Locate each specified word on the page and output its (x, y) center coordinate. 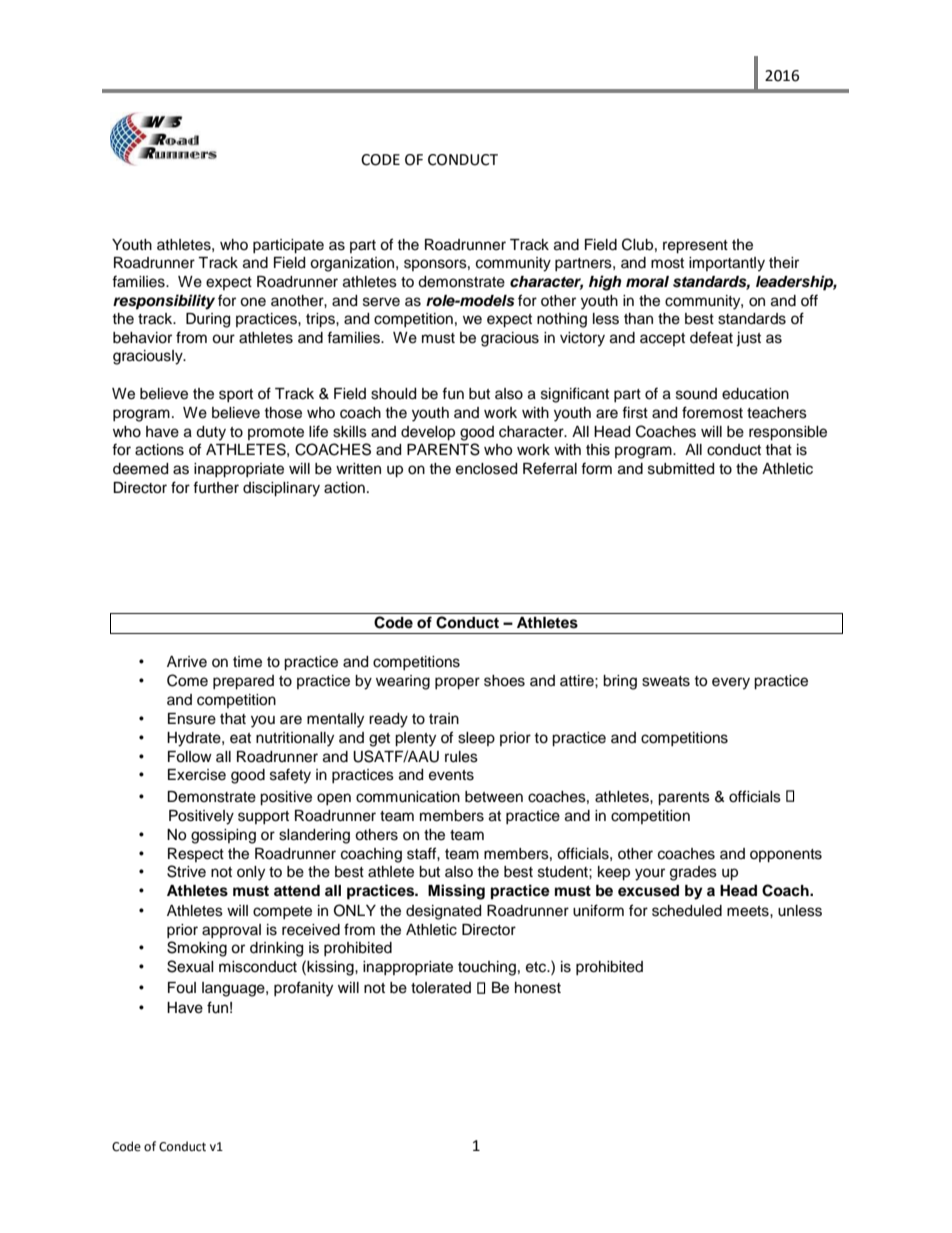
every (731, 683)
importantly (727, 264)
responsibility (164, 302)
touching (487, 968)
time (247, 662)
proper (457, 683)
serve (381, 302)
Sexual (190, 966)
